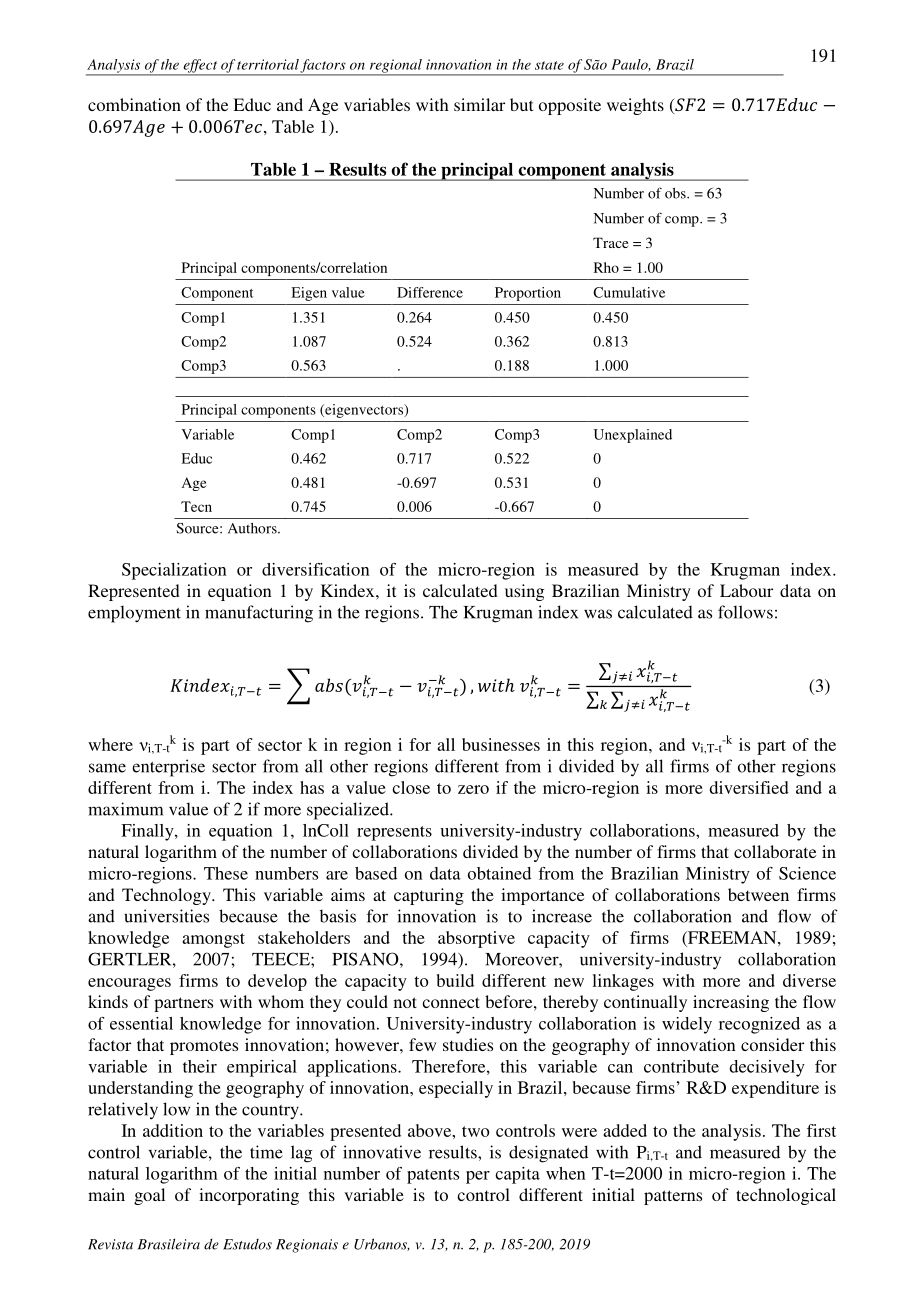  I want to click on goal, so click(149, 1196).
